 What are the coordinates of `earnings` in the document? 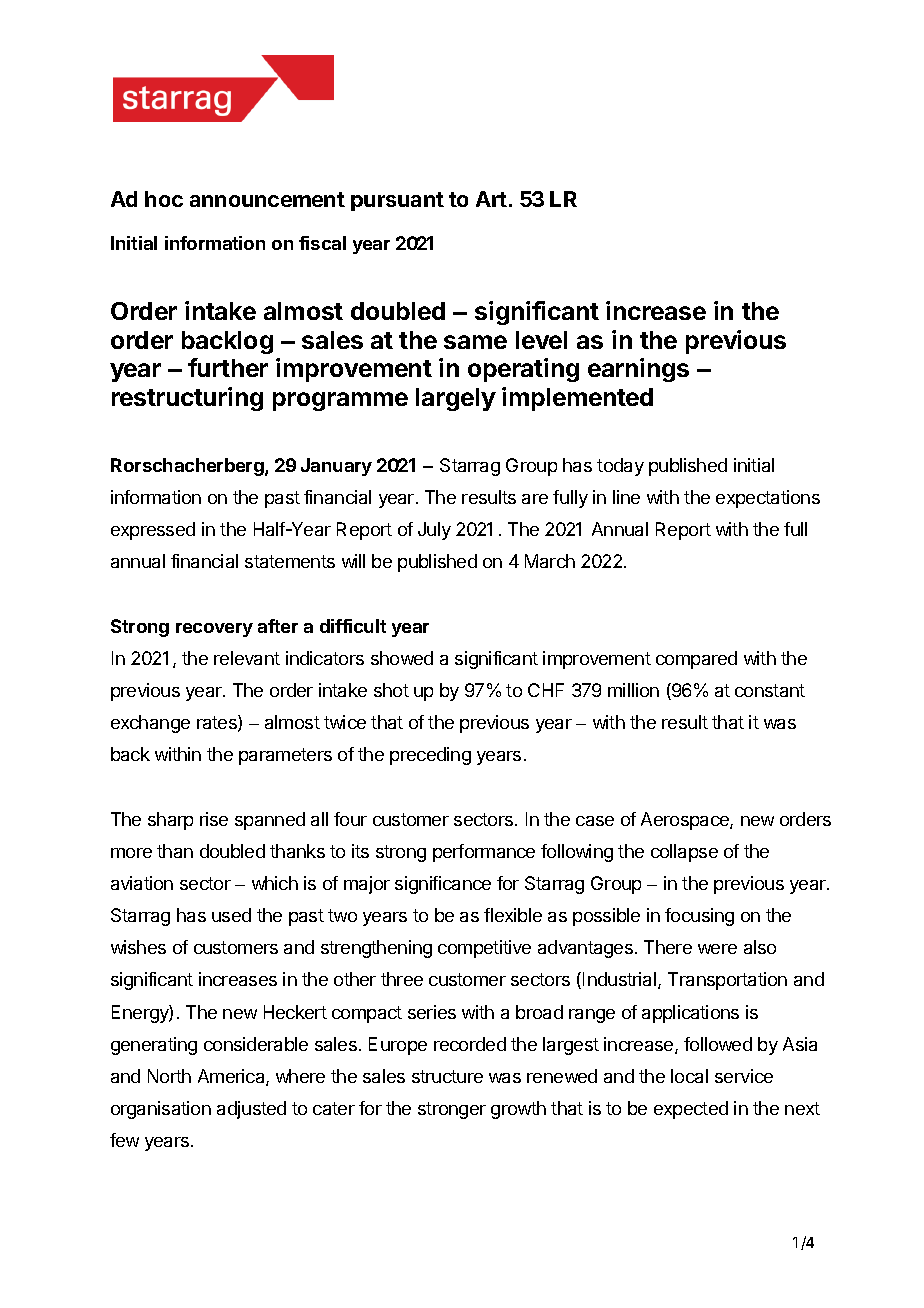 It's located at (638, 370).
